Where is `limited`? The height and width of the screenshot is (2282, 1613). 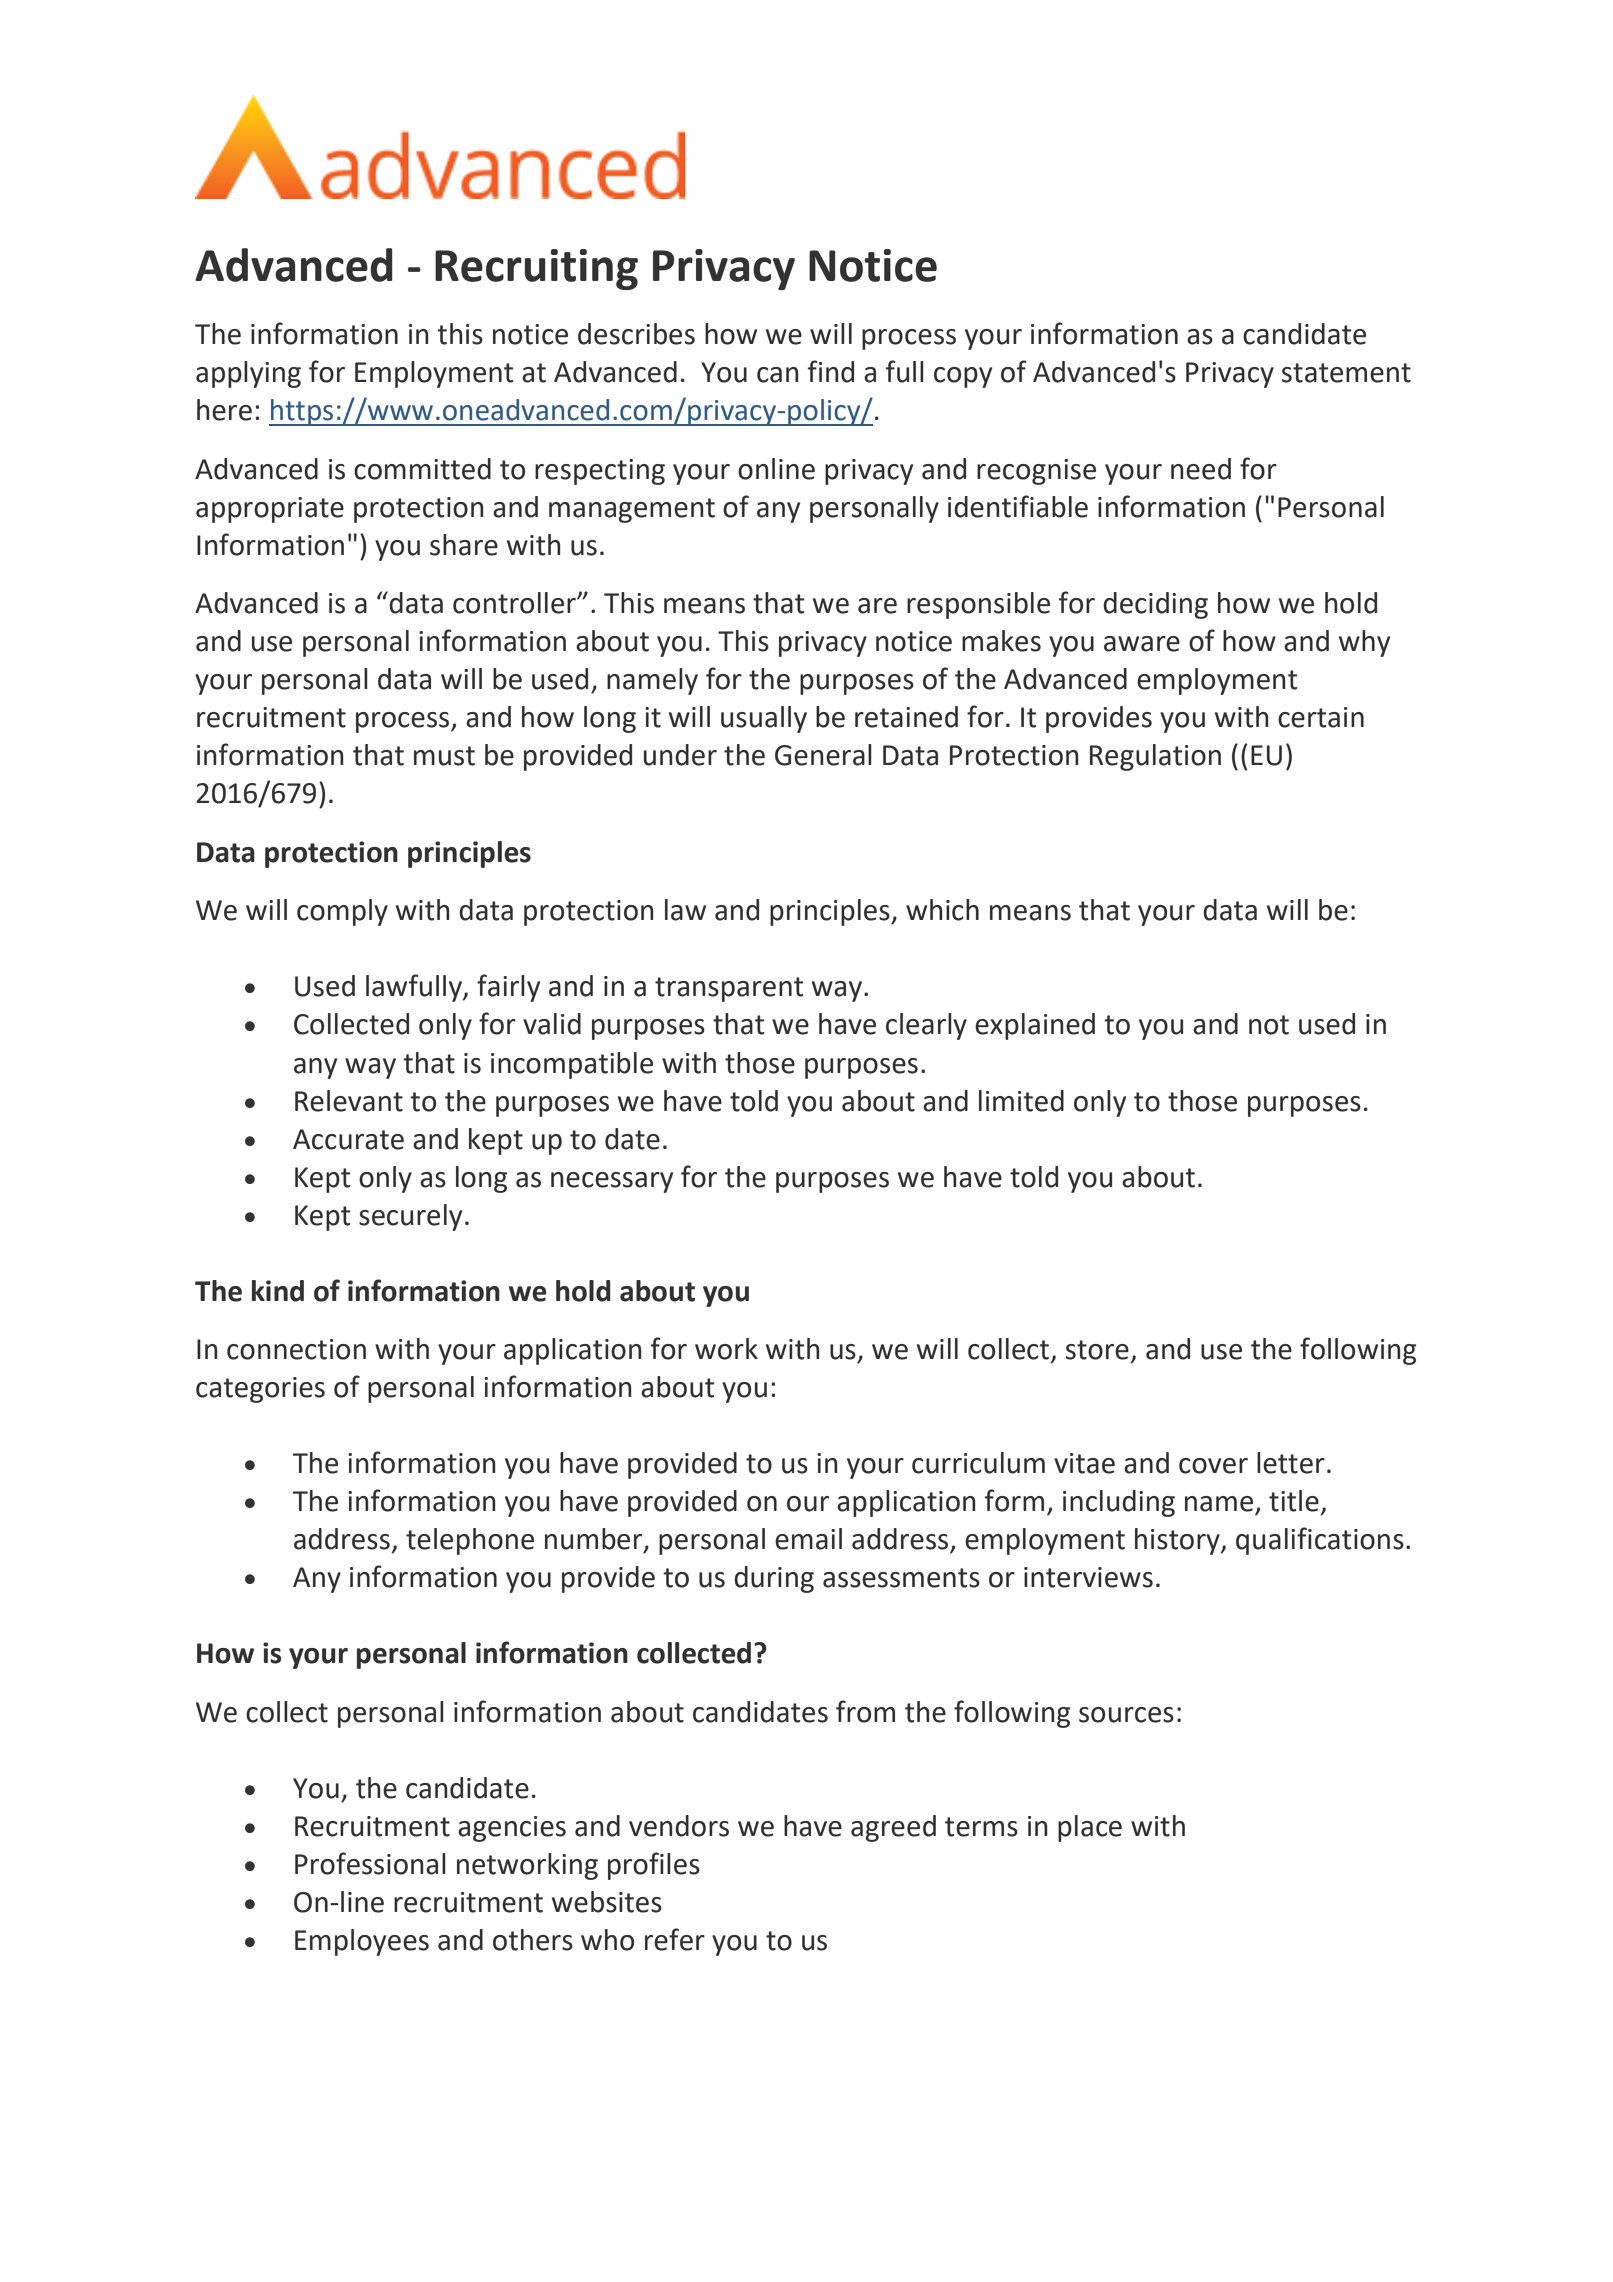 limited is located at coordinates (1021, 1101).
